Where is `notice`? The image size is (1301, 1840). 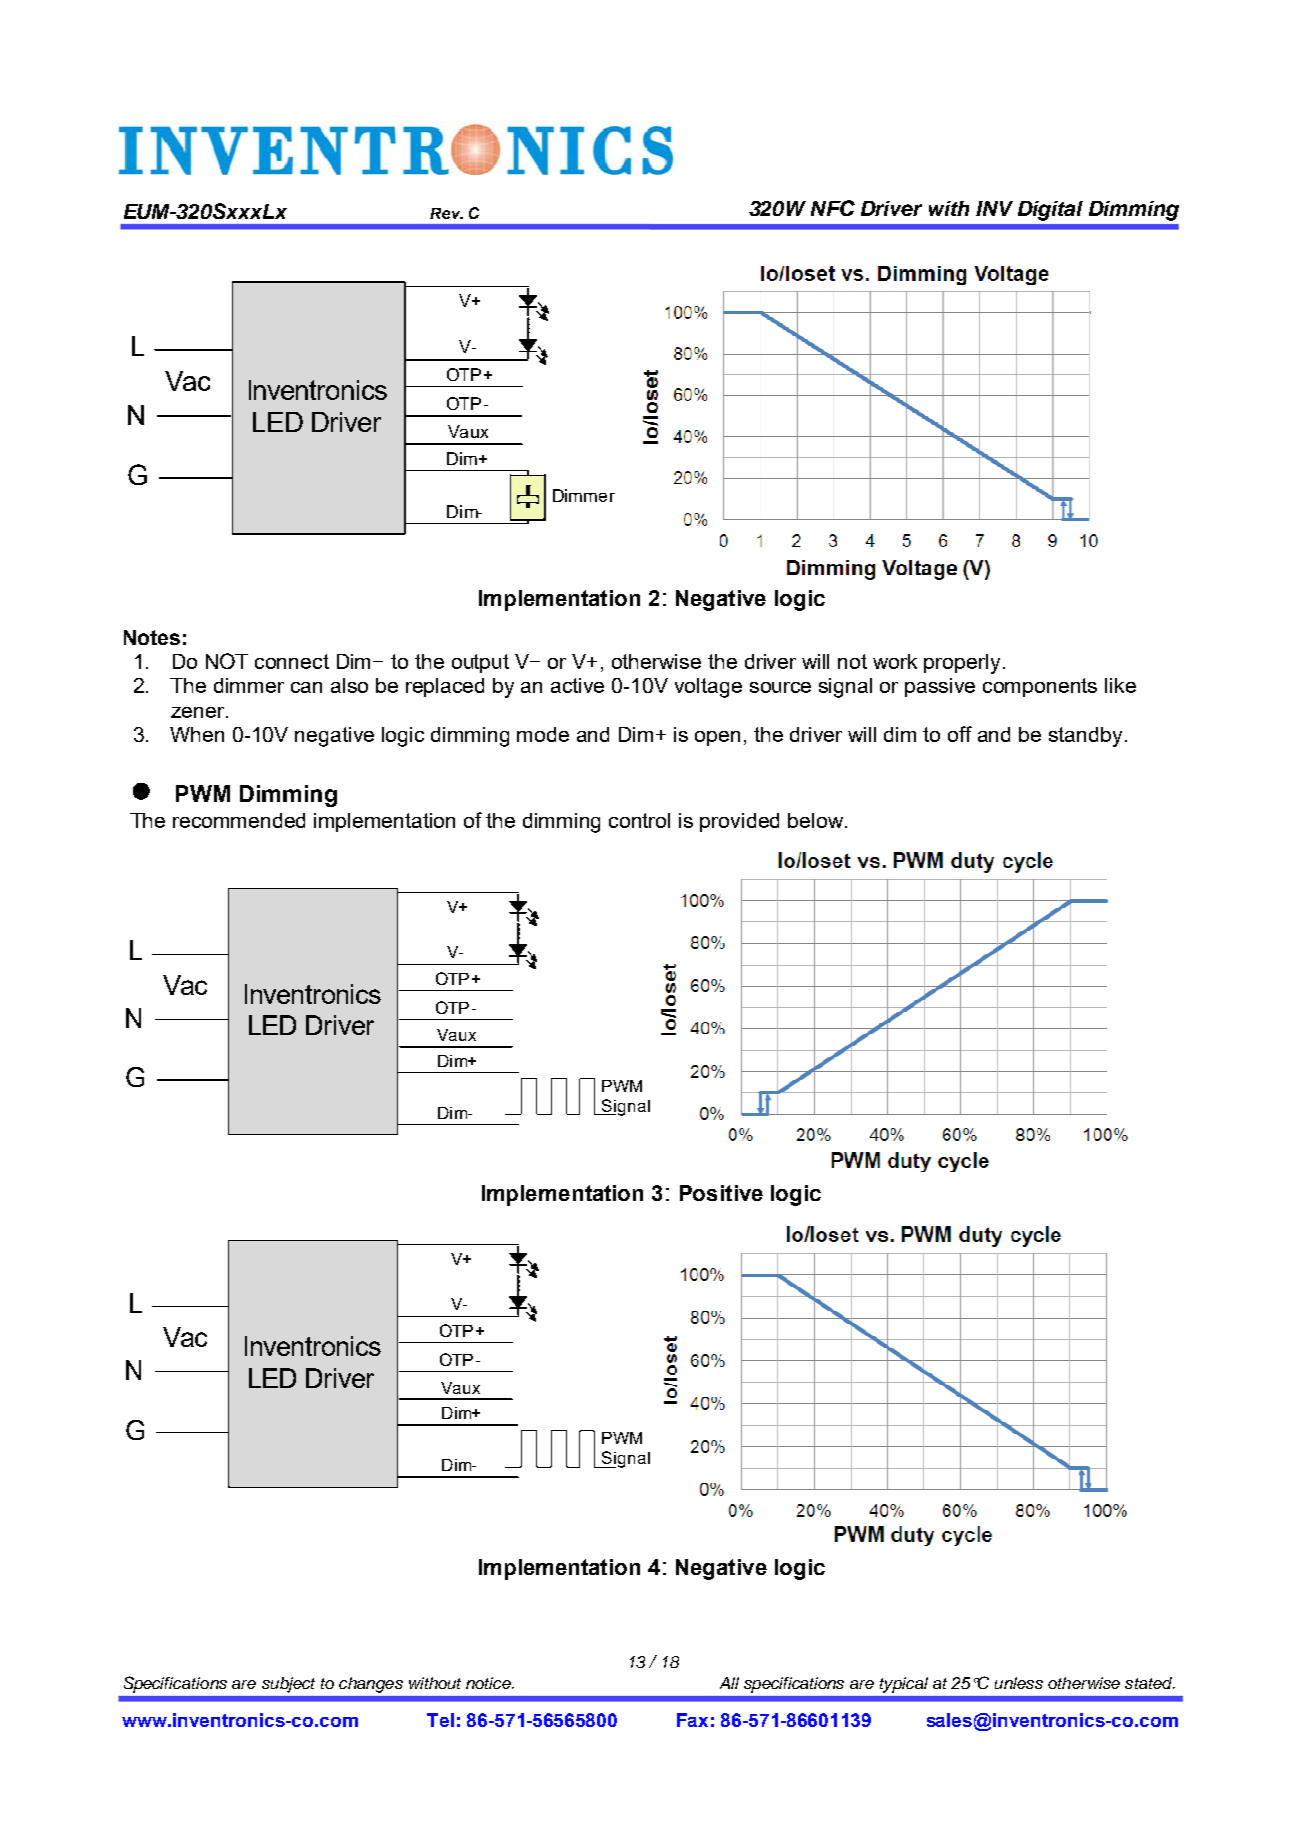
notice is located at coordinates (490, 1683).
